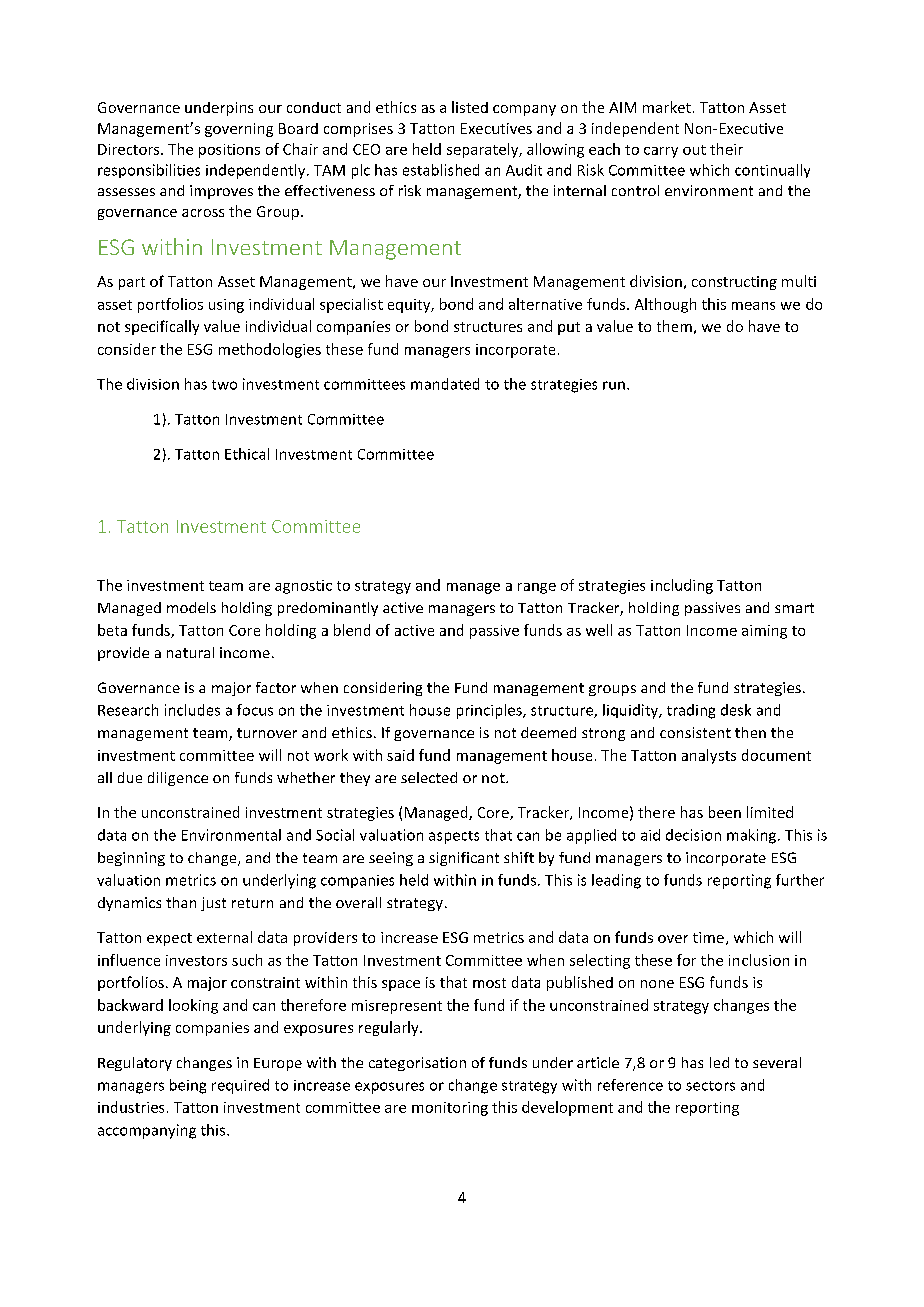 This screenshot has width=924, height=1307. I want to click on Ethical, so click(247, 454).
